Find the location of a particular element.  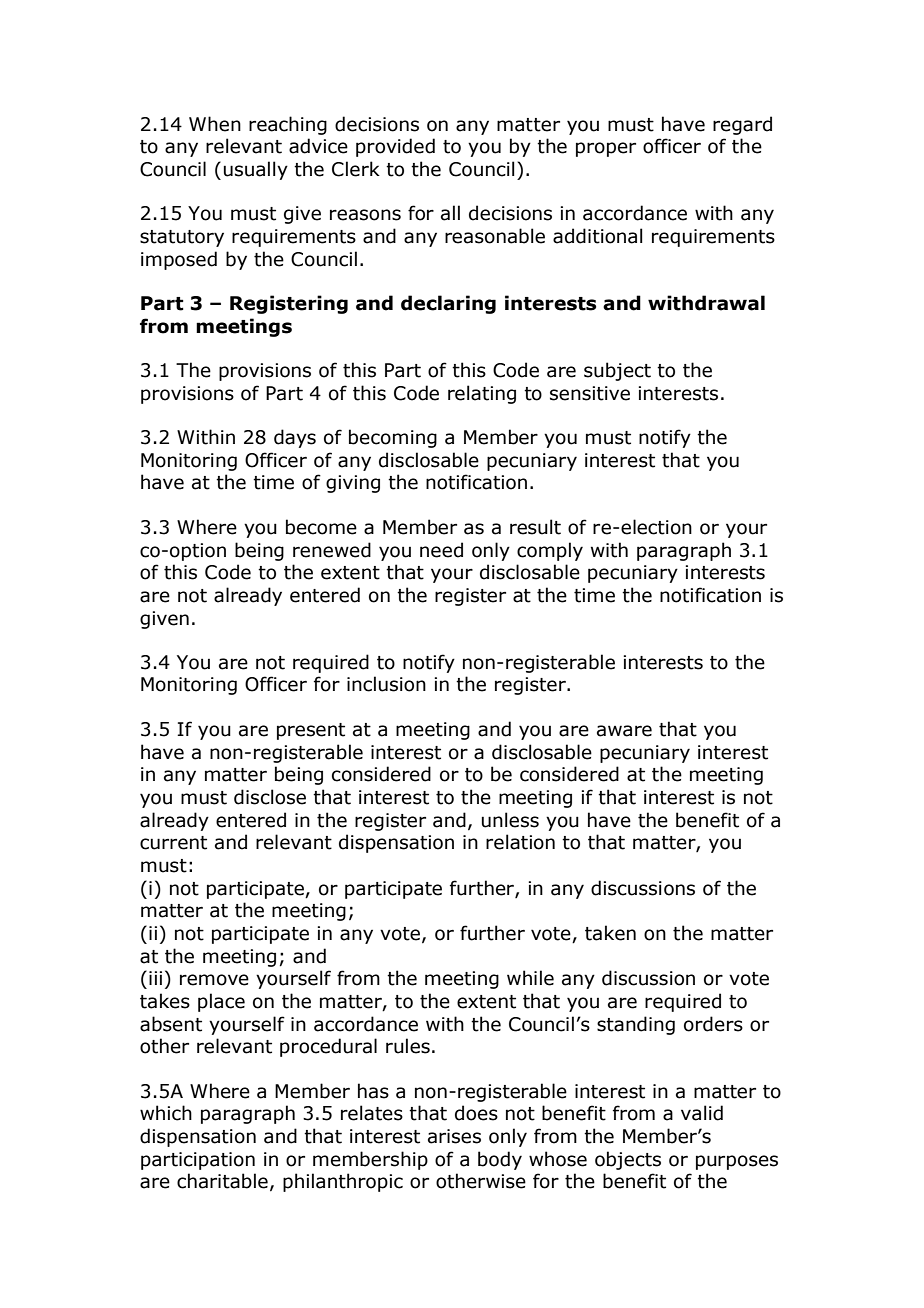

proper is located at coordinates (606, 149).
